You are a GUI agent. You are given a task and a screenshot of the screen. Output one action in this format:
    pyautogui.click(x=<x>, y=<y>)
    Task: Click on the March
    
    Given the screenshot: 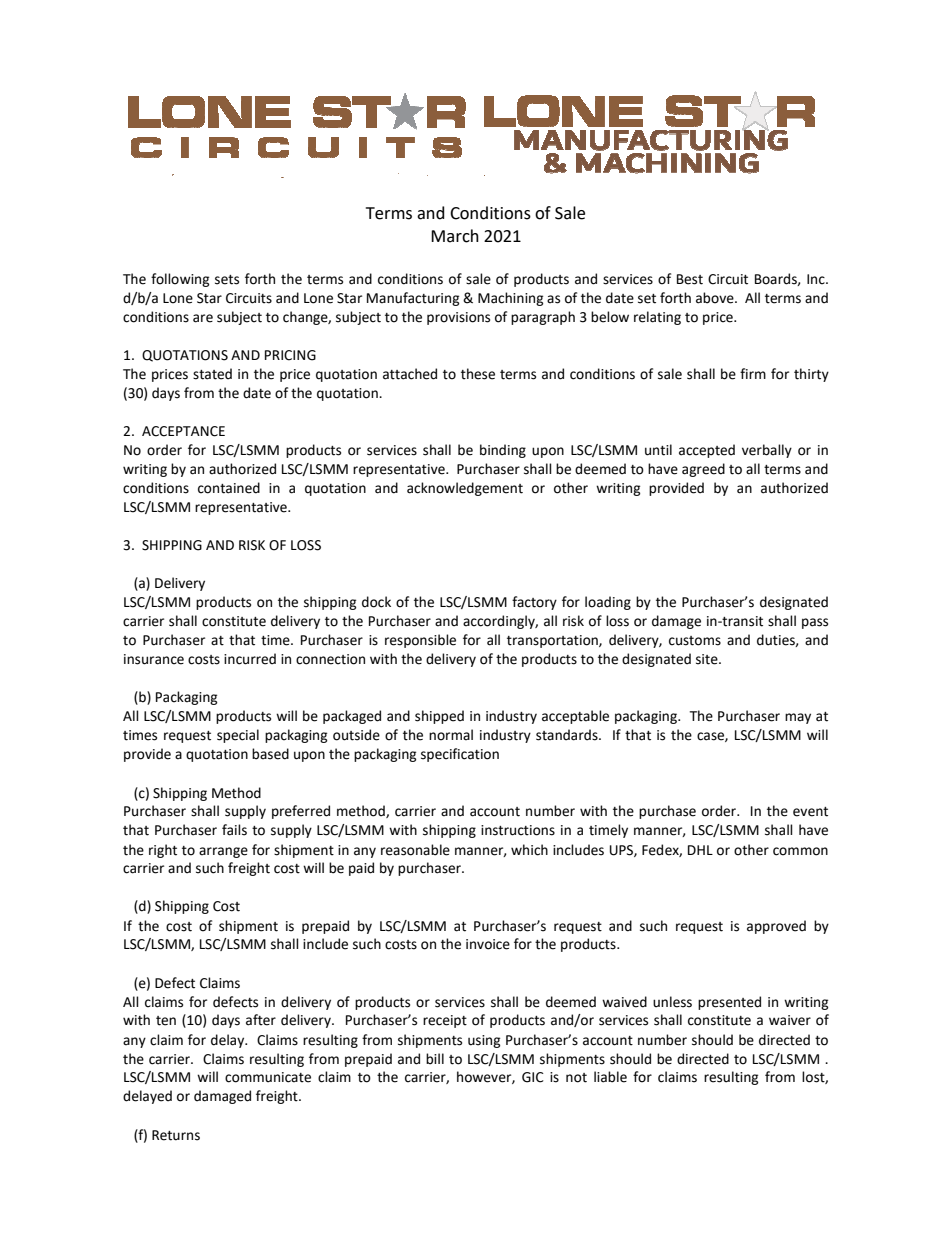 What is the action you would take?
    pyautogui.click(x=455, y=236)
